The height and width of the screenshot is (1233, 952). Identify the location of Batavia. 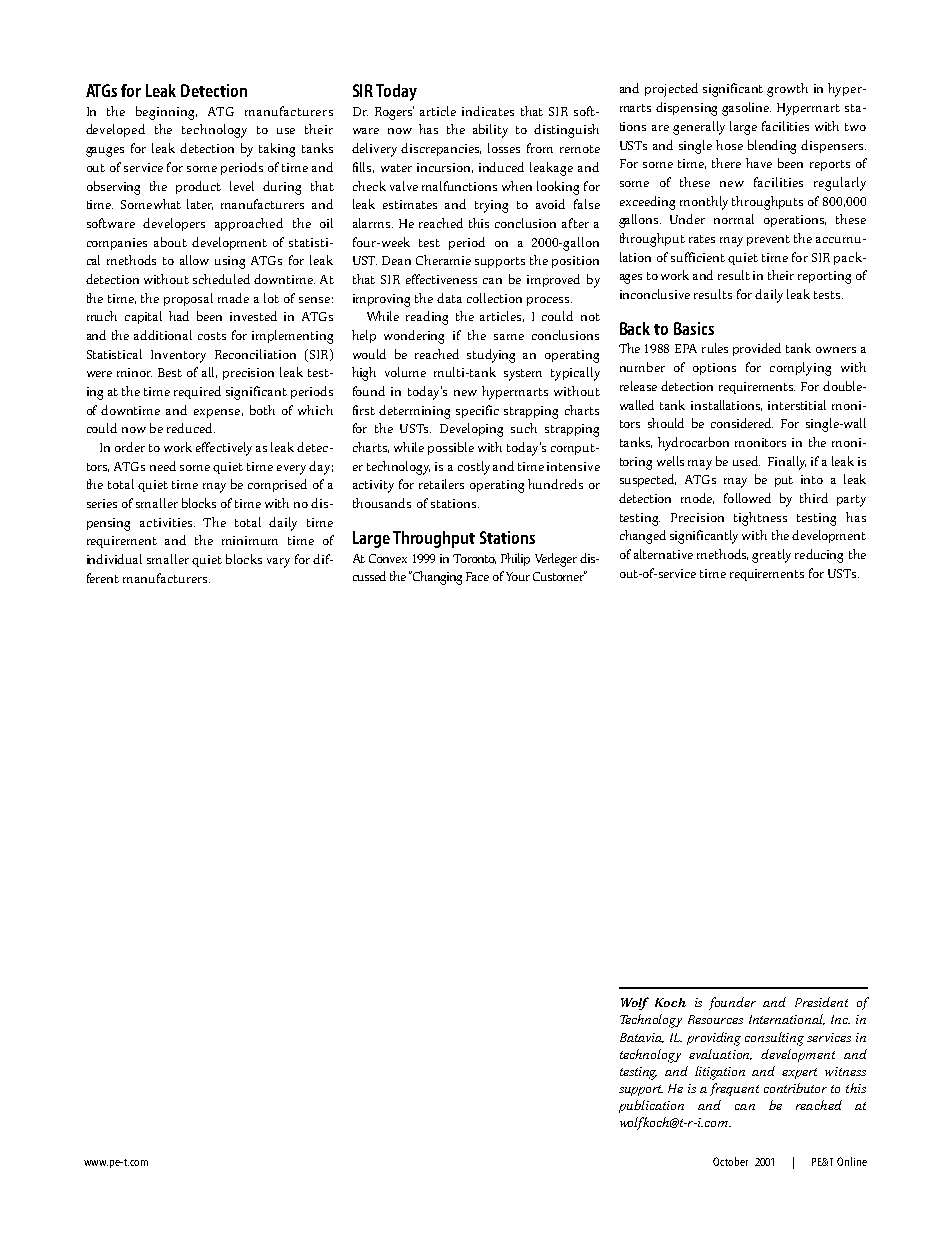
(642, 1038).
